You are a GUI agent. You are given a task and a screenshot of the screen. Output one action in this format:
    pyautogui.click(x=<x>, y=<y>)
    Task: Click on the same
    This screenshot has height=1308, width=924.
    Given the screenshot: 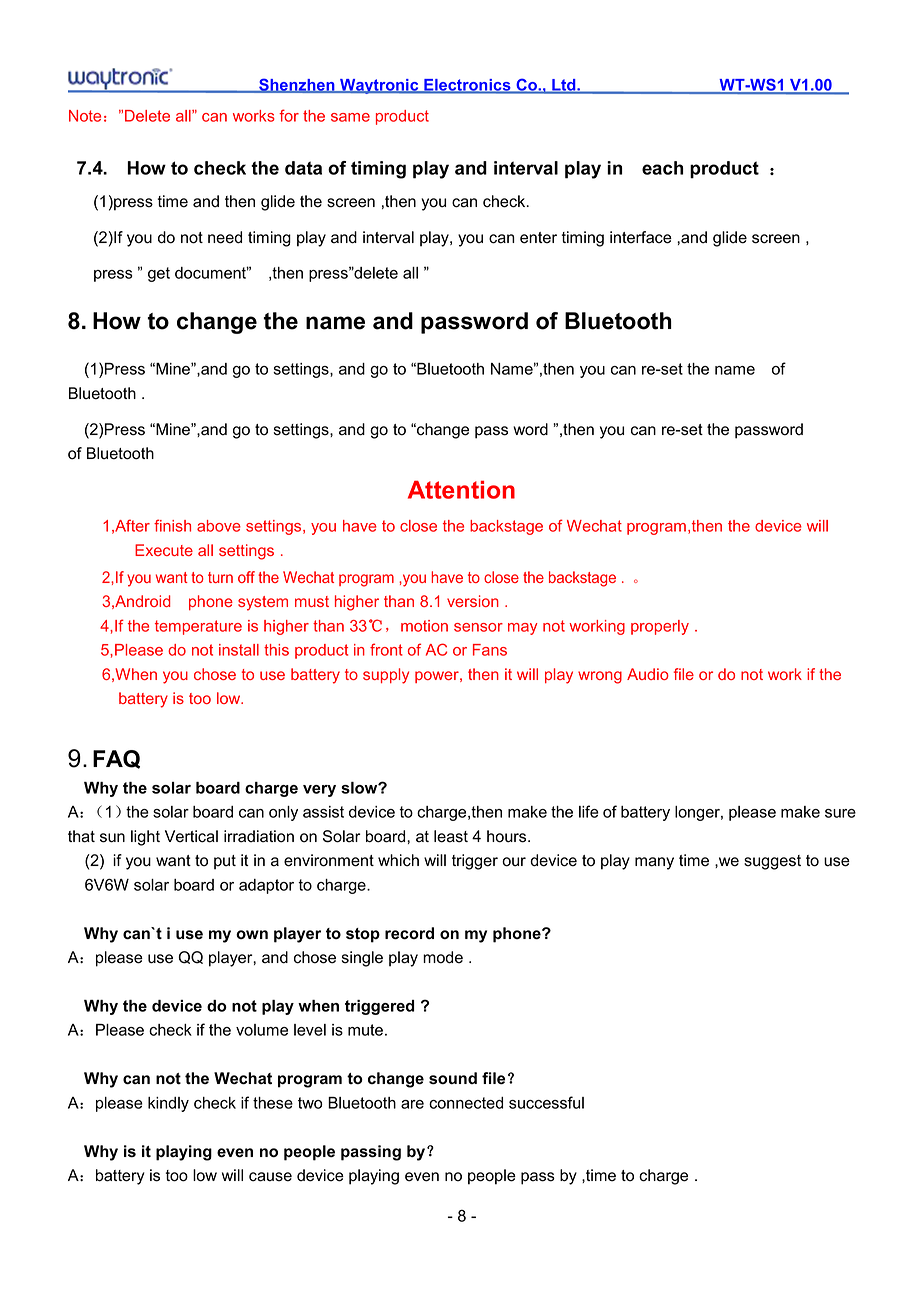 What is the action you would take?
    pyautogui.click(x=350, y=117)
